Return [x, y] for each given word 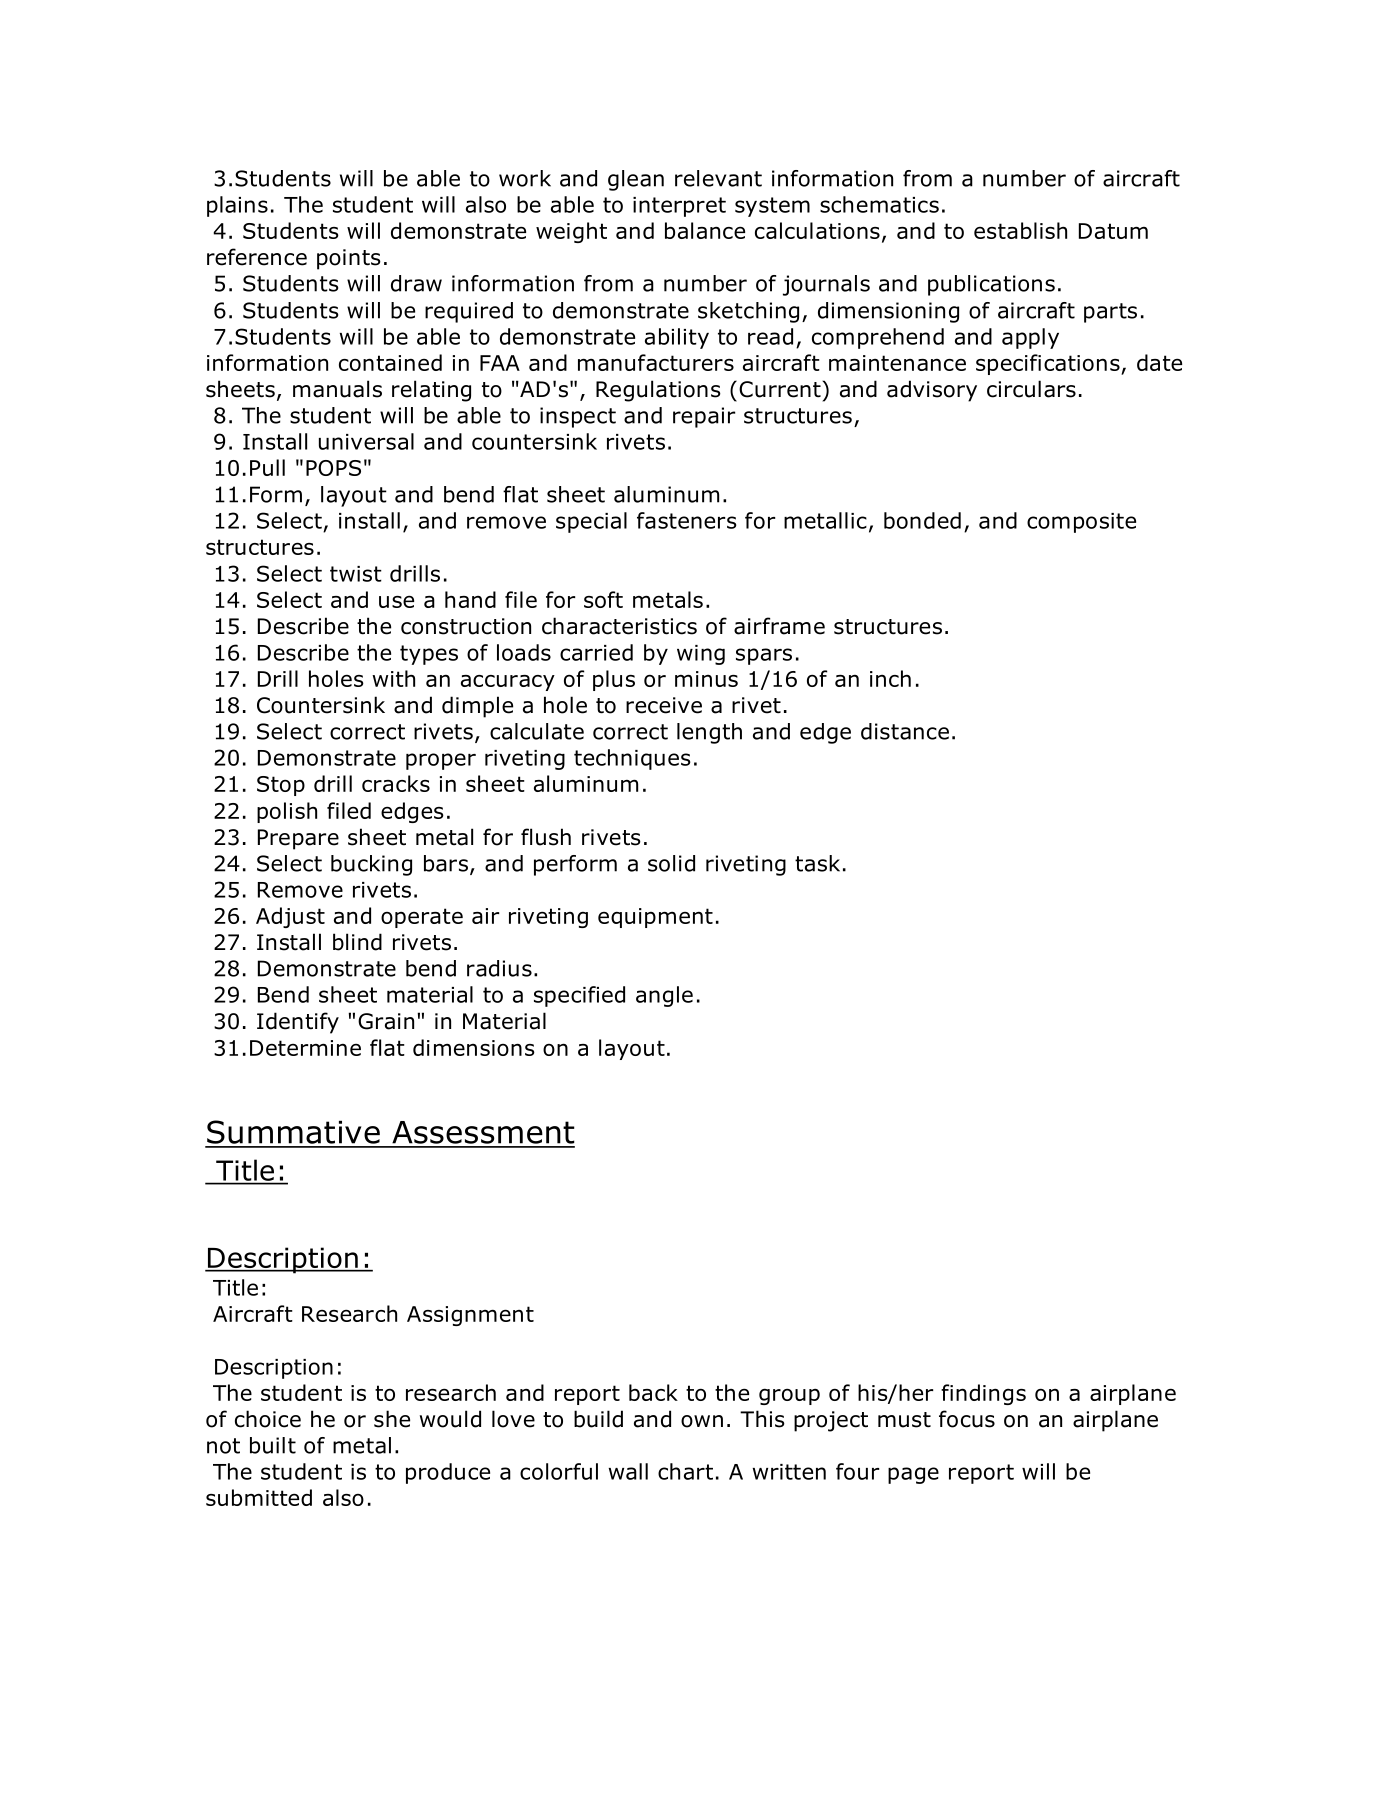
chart [685, 1471]
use [396, 601]
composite [1081, 523]
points [349, 259]
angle [664, 996]
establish [1020, 230]
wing [701, 655]
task [817, 863]
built [273, 1445]
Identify [298, 1023]
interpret [679, 207]
